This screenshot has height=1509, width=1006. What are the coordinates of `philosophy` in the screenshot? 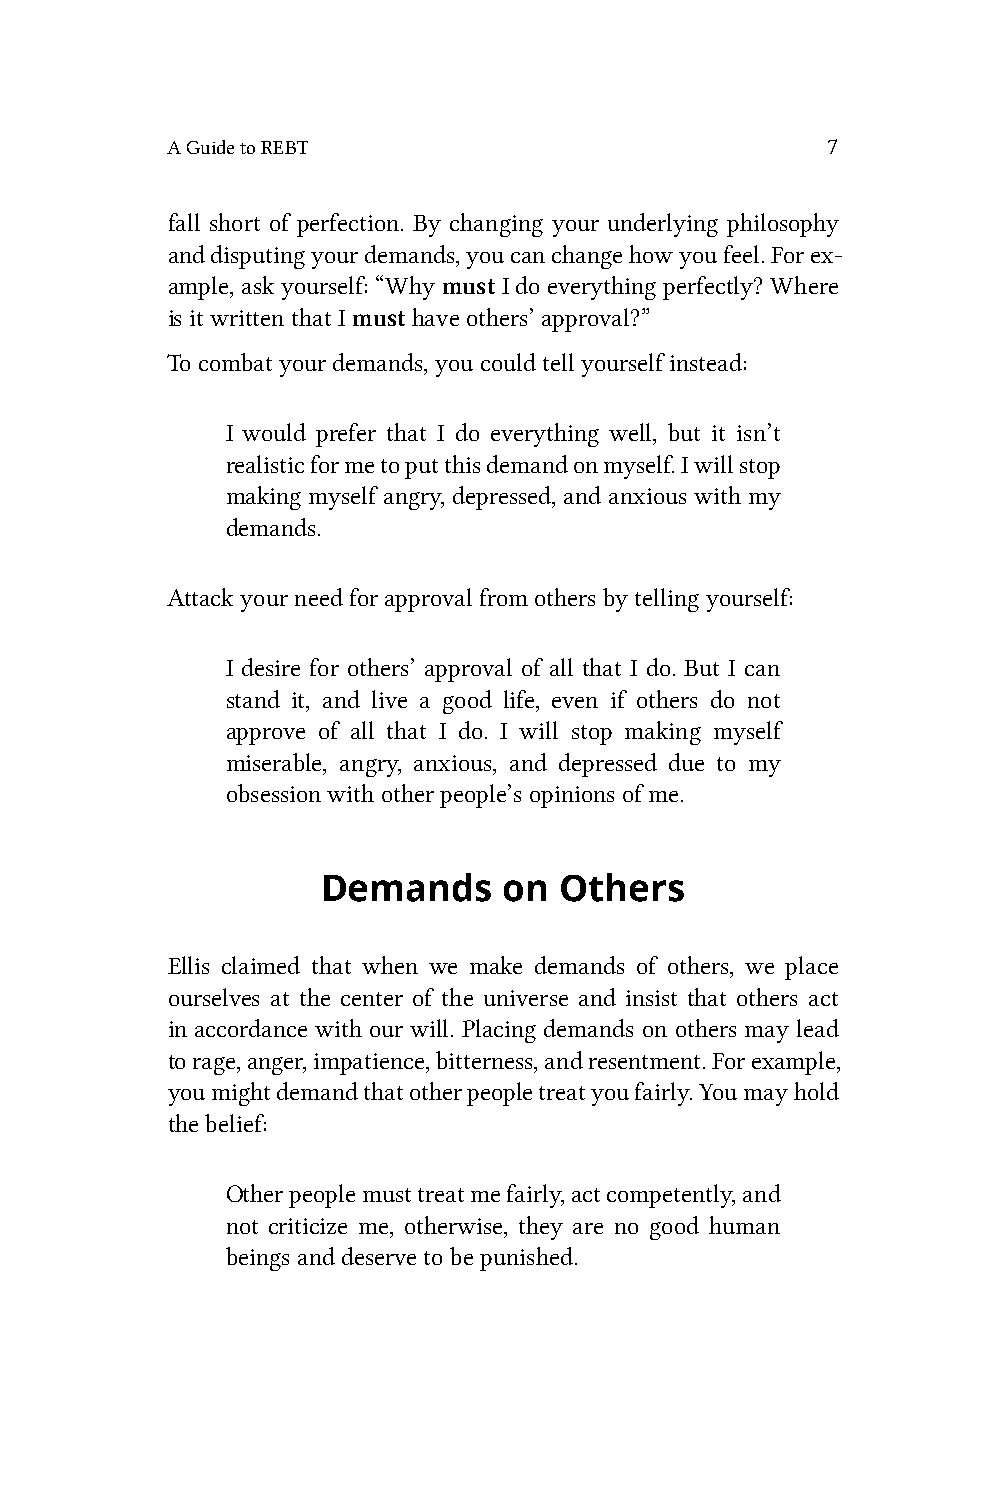 It's located at (783, 225).
